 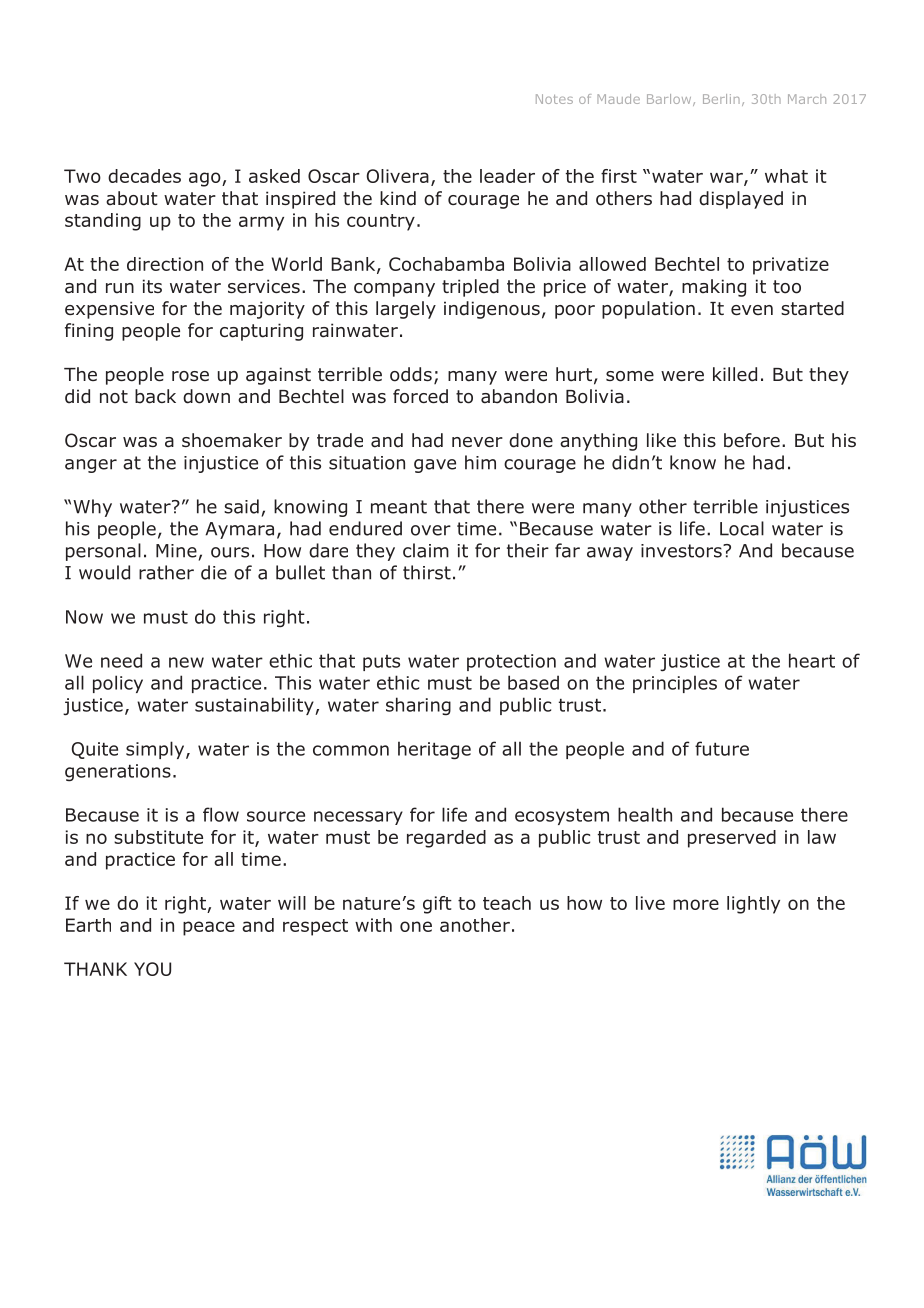 I want to click on Local, so click(x=742, y=528).
